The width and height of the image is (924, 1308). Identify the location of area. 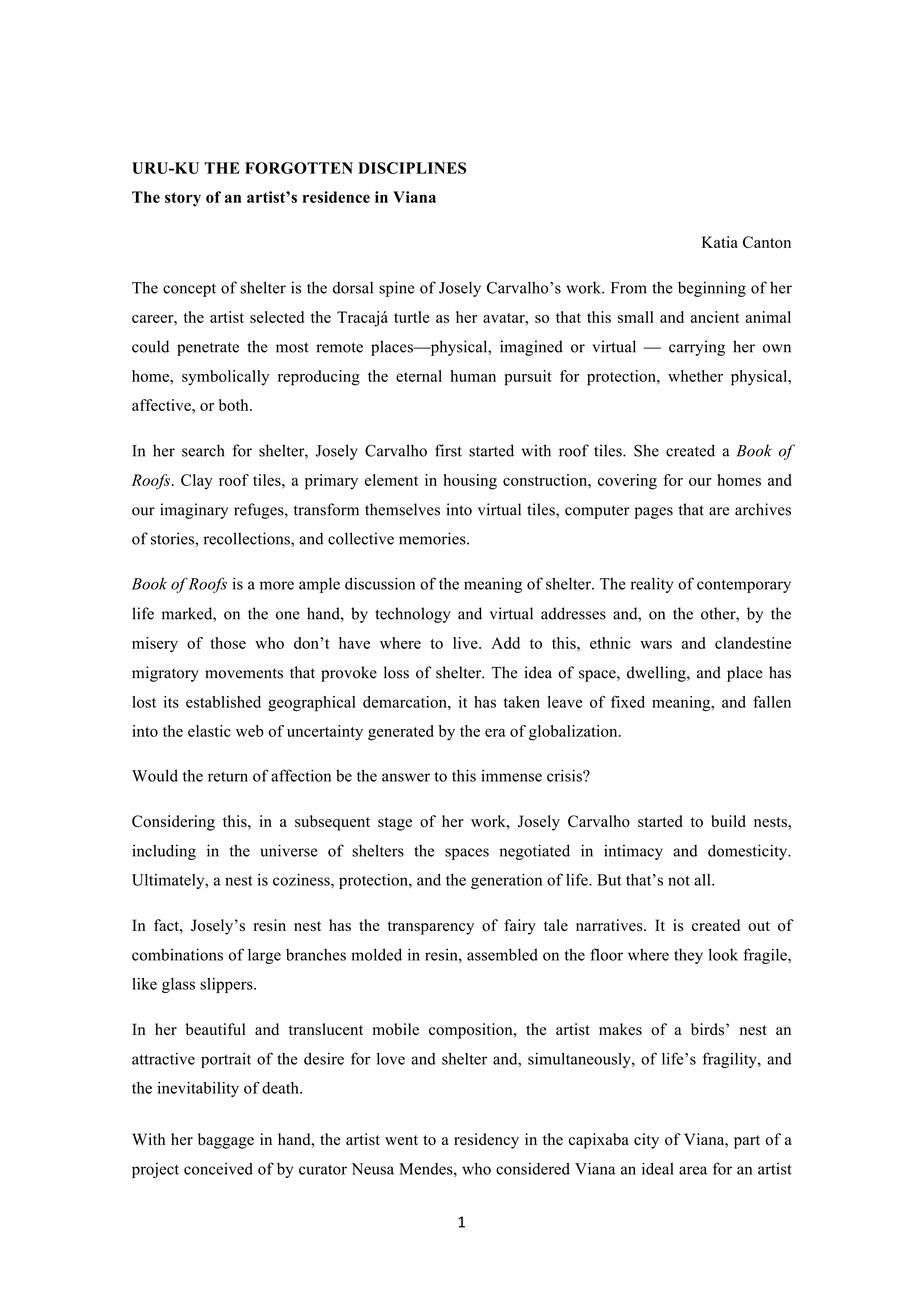
(693, 1170).
